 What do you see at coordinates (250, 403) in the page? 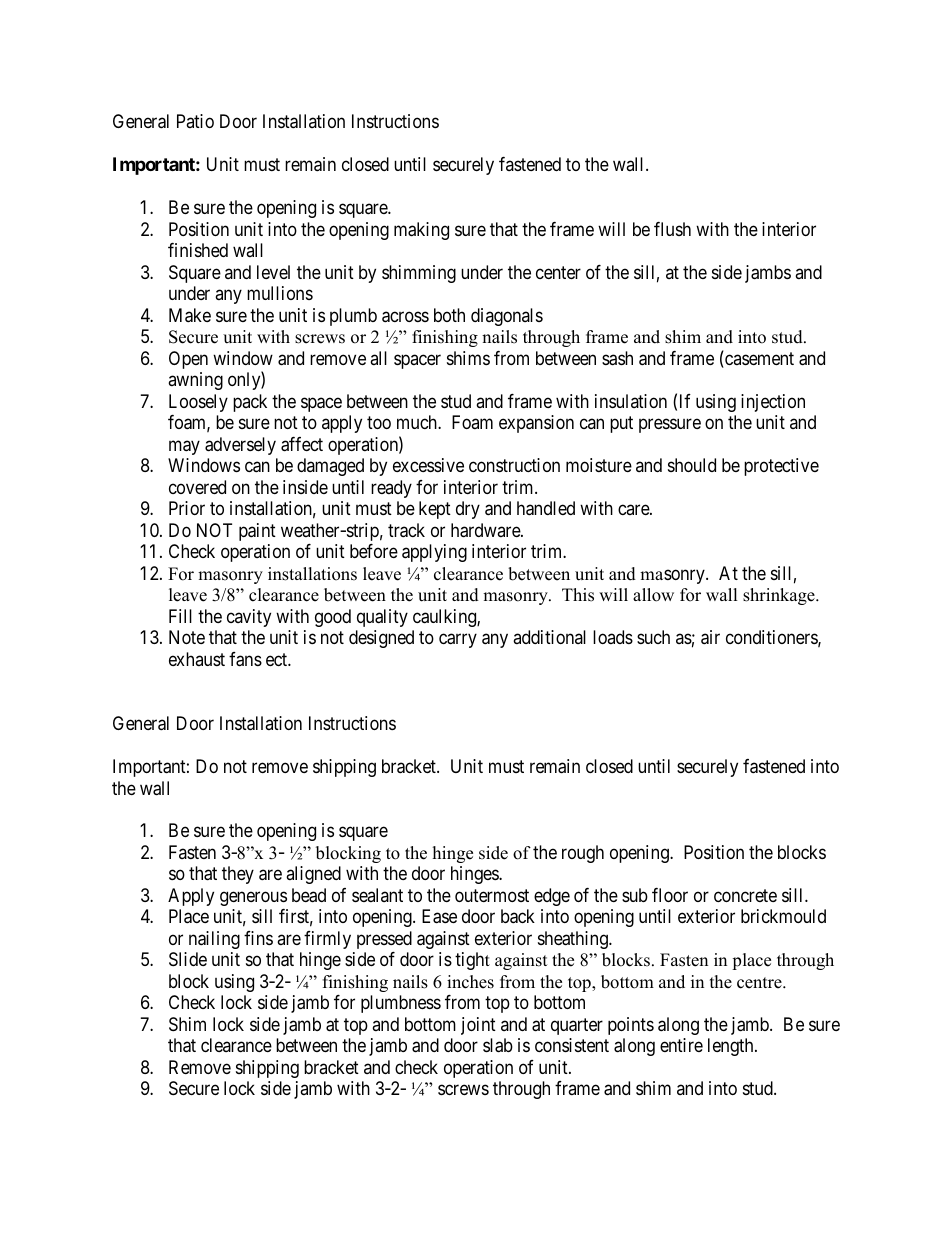
I see `pack` at bounding box center [250, 403].
